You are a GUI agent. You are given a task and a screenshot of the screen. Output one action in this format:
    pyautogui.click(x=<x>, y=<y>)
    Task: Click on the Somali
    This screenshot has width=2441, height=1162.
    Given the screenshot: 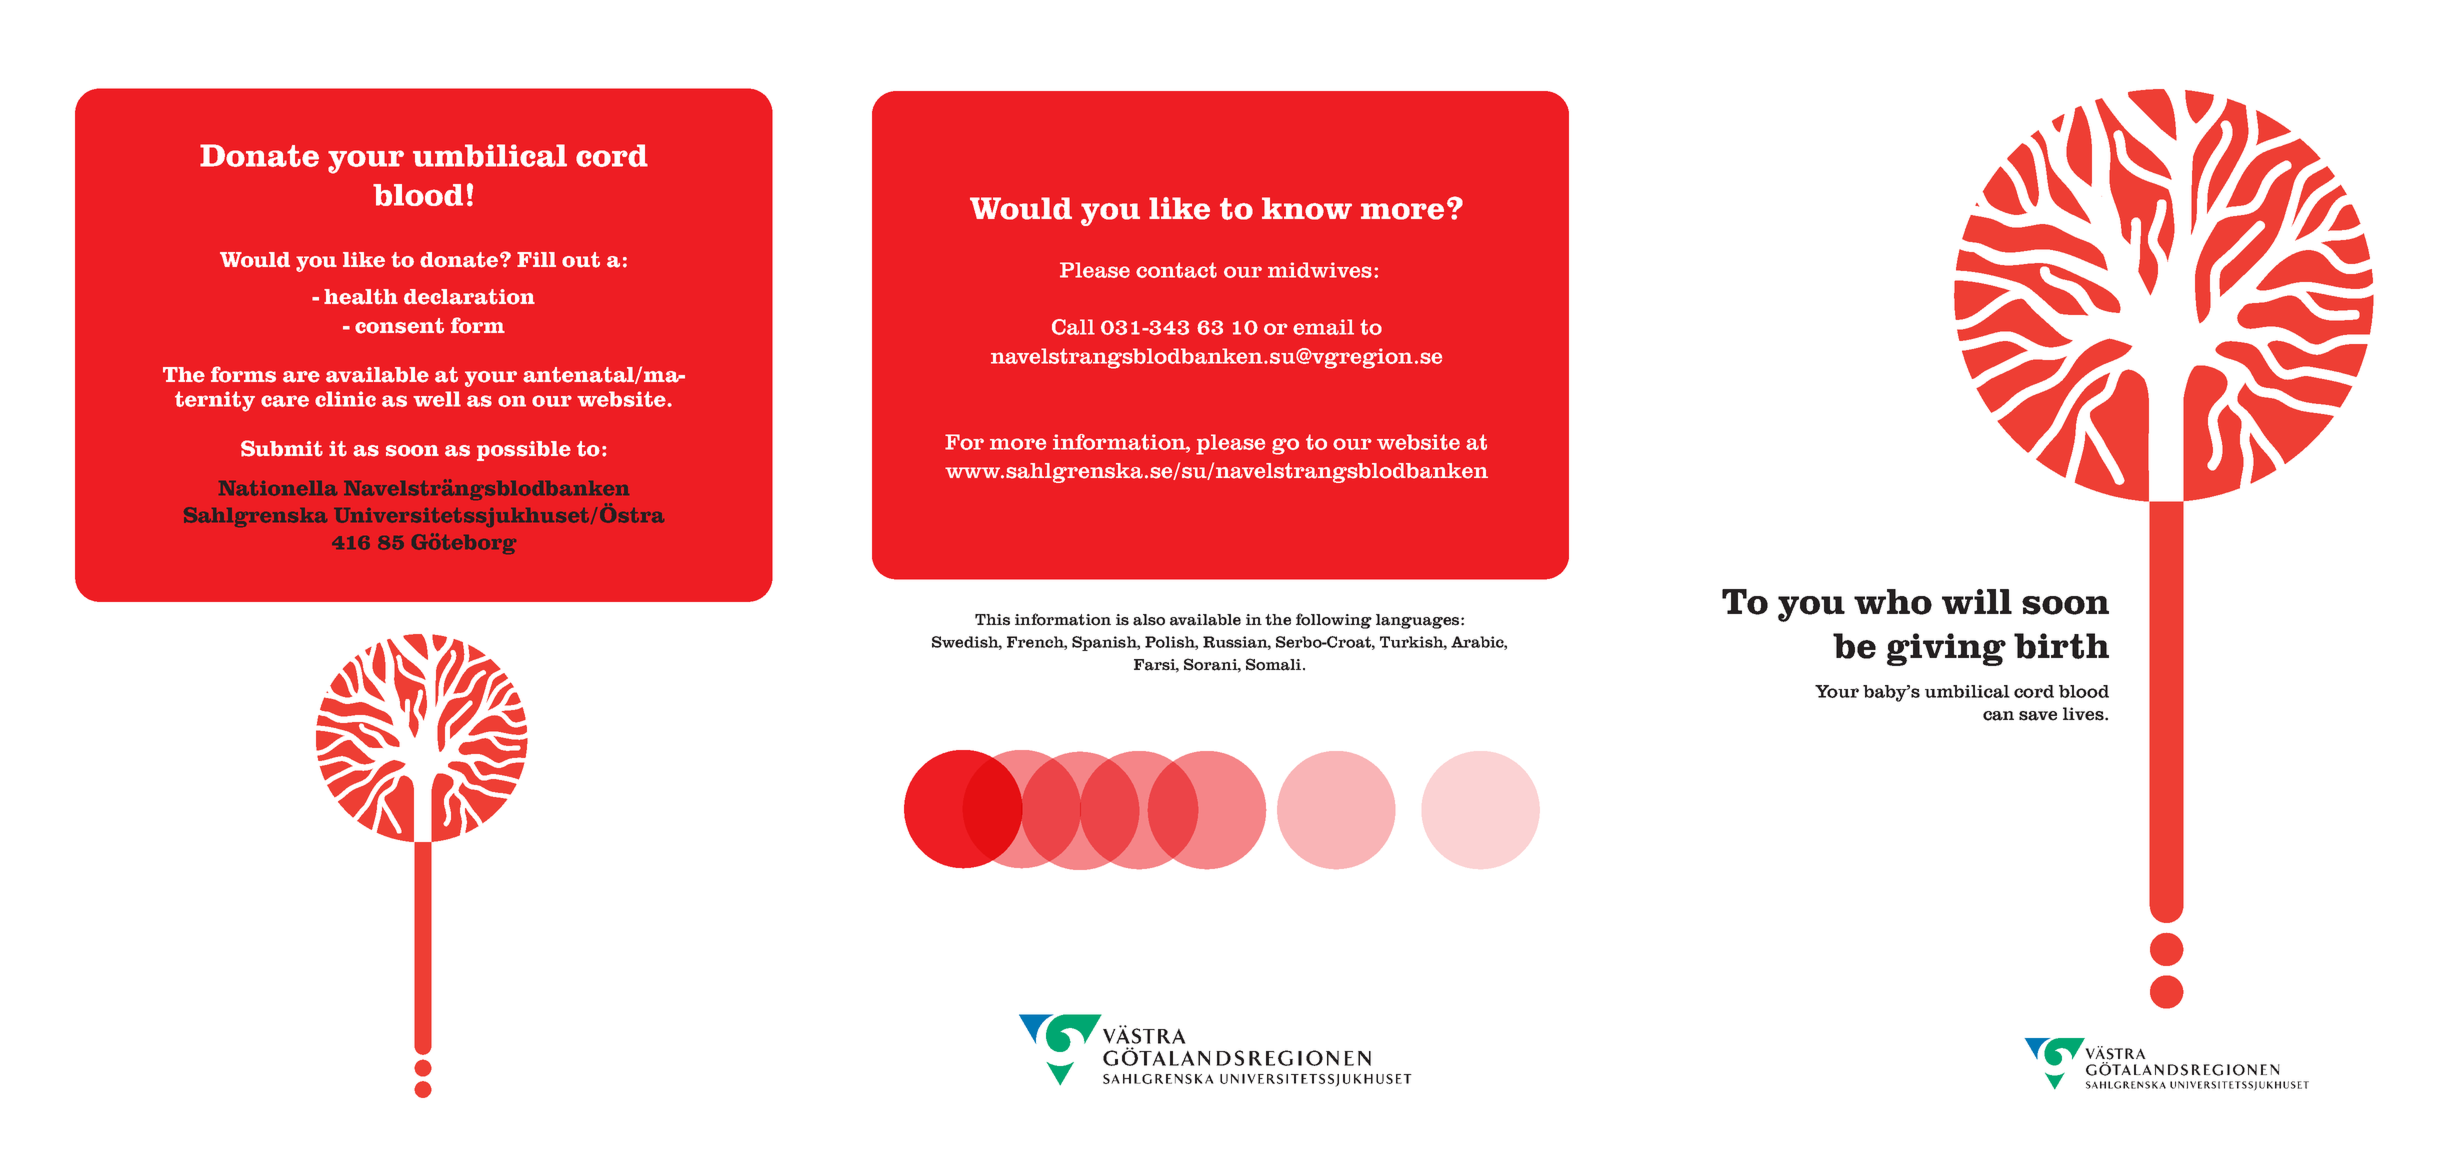 What is the action you would take?
    pyautogui.click(x=1273, y=664)
